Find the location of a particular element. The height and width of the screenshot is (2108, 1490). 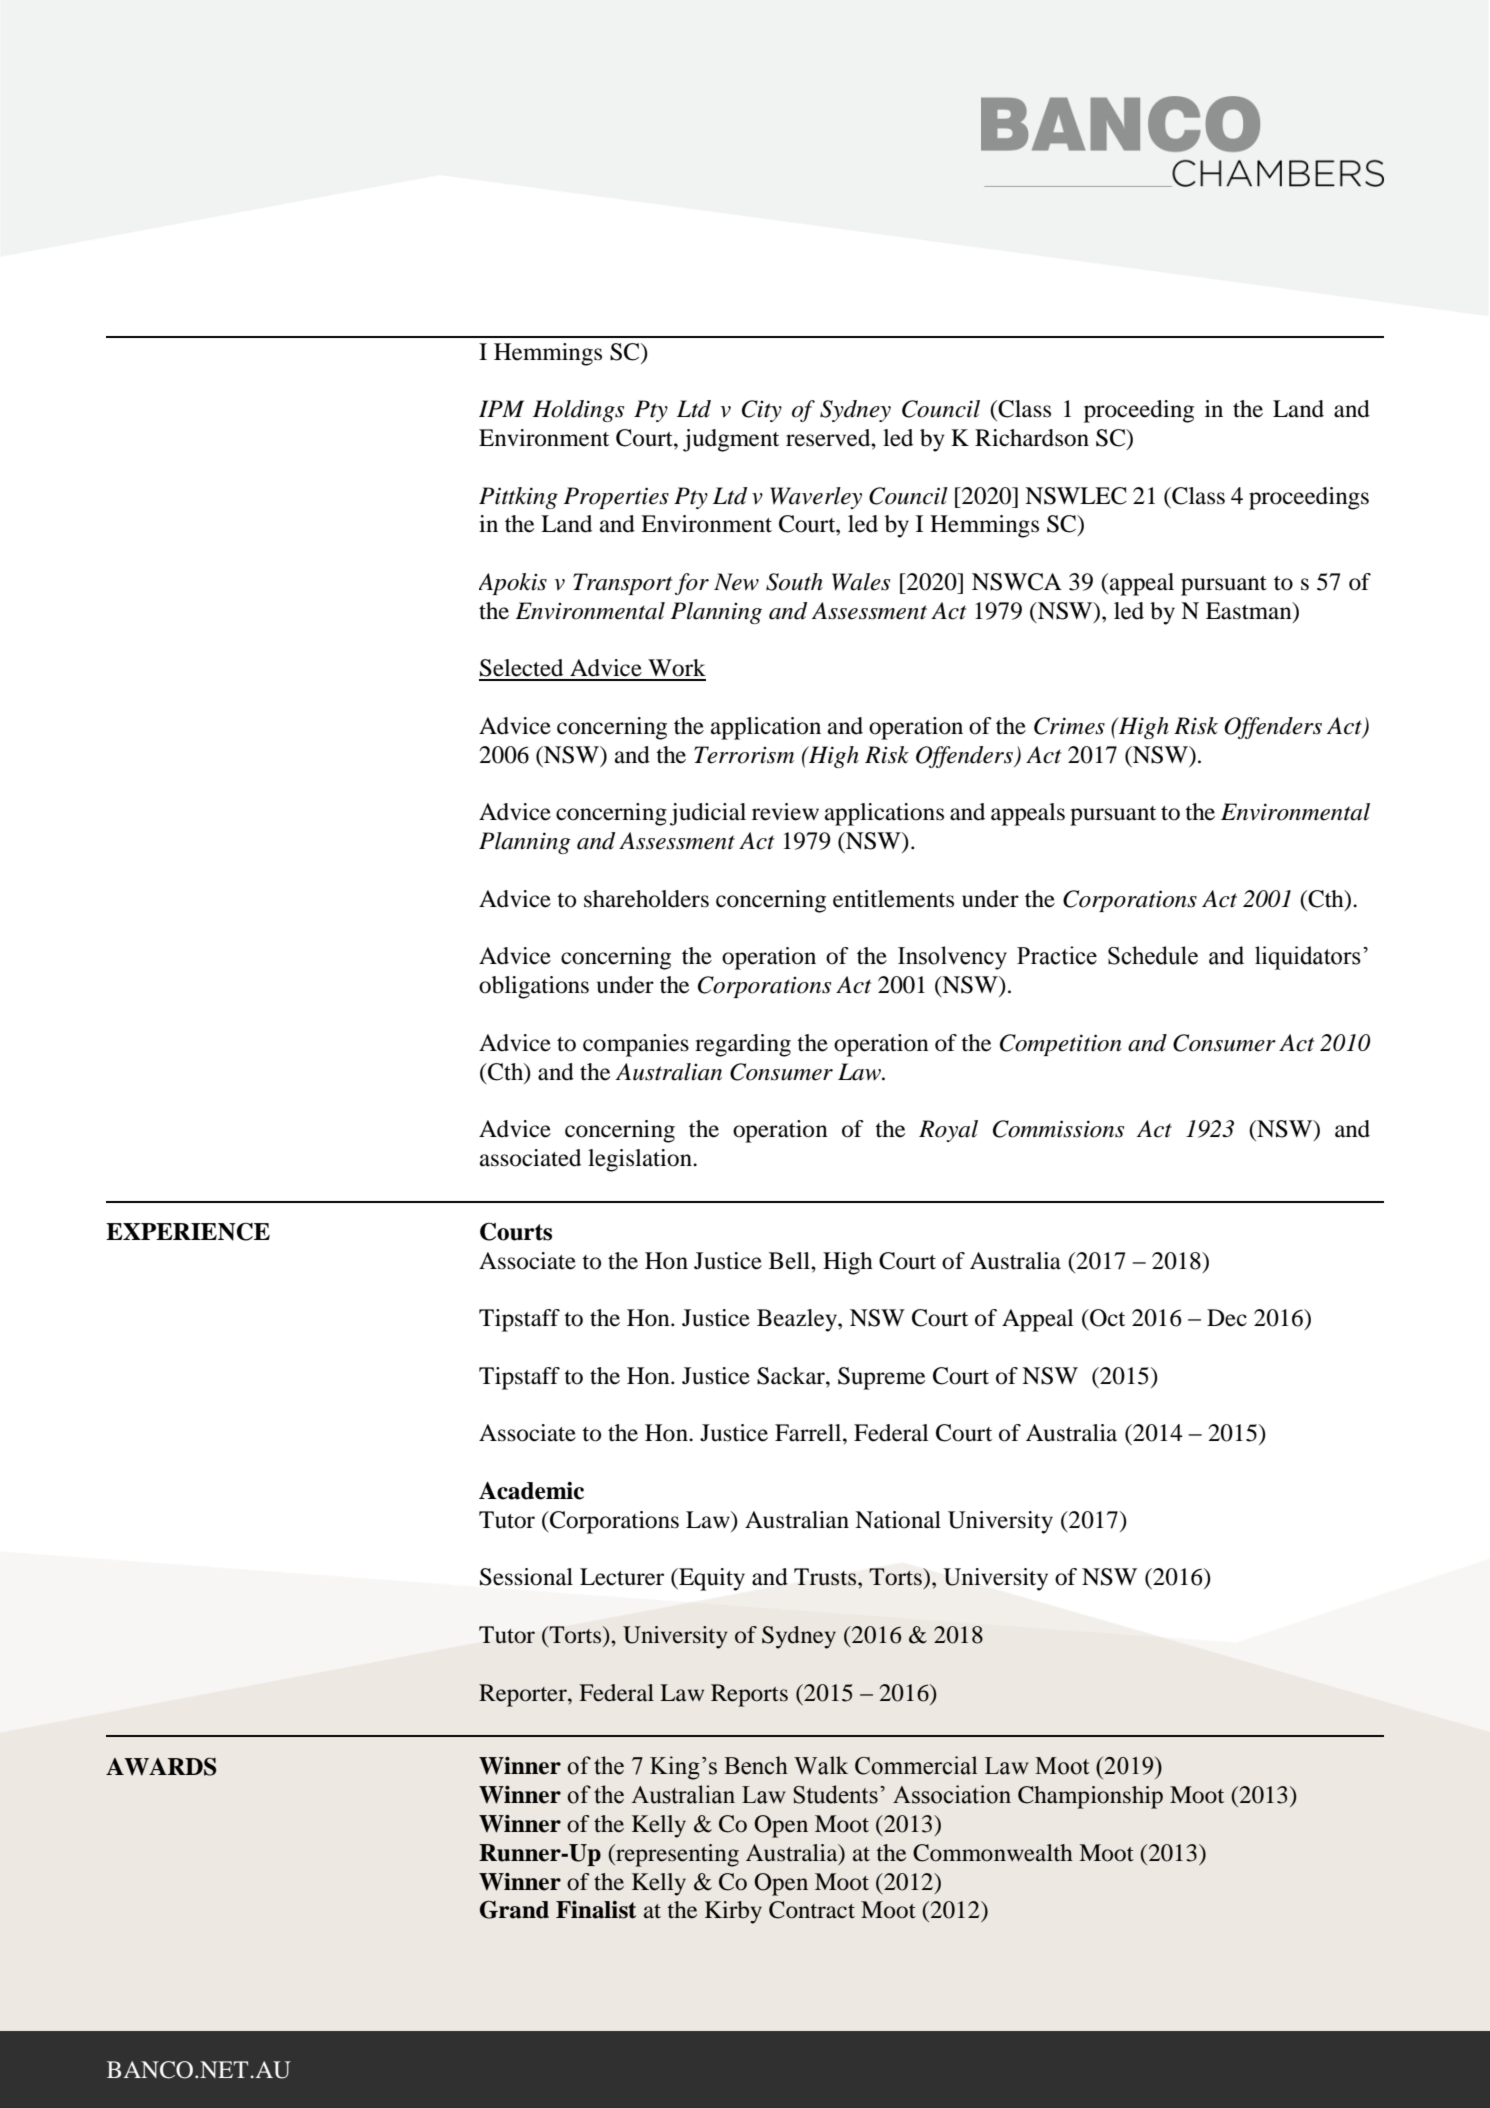

Equity is located at coordinates (711, 1579).
